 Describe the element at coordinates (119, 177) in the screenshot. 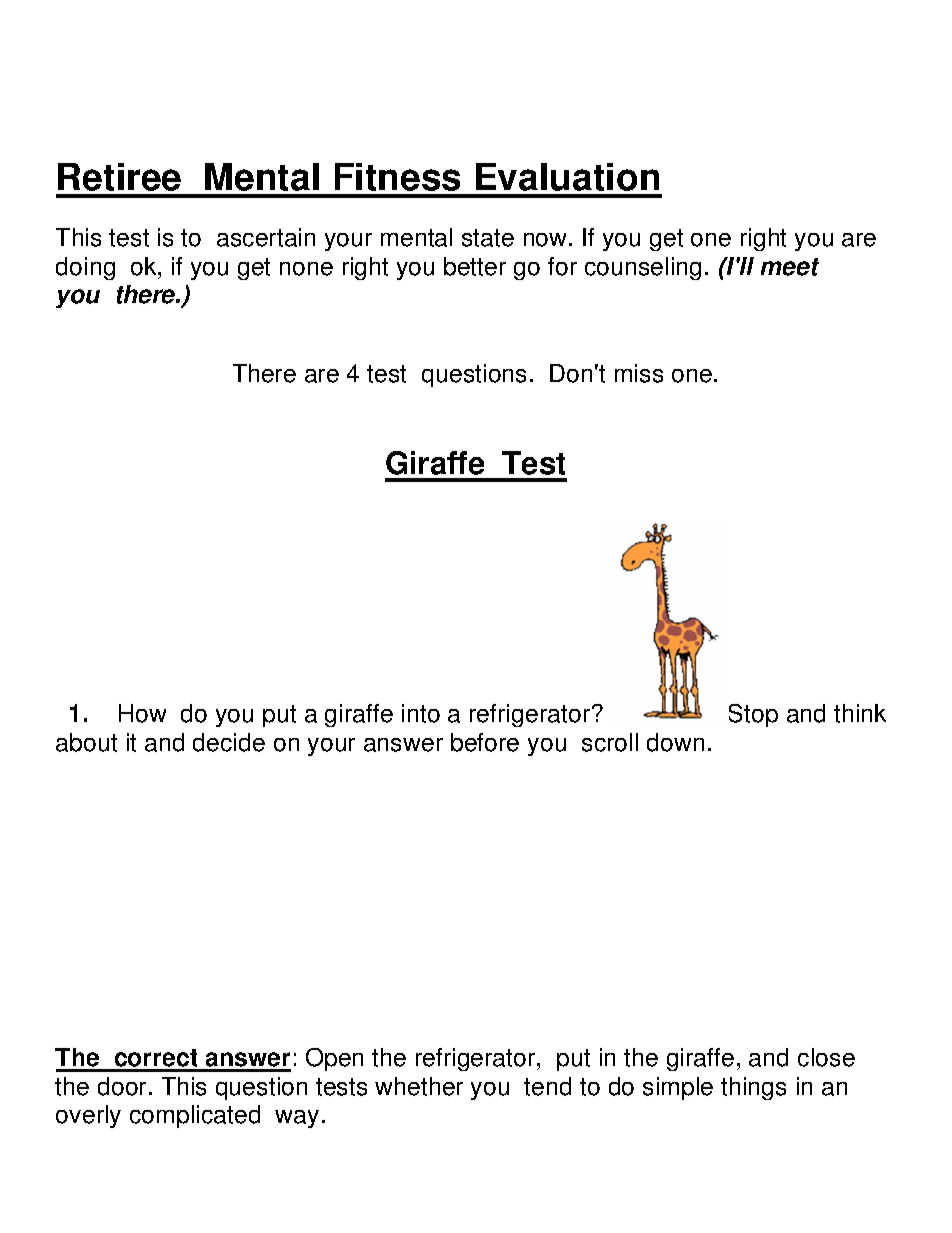

I see `Retiree` at that location.
